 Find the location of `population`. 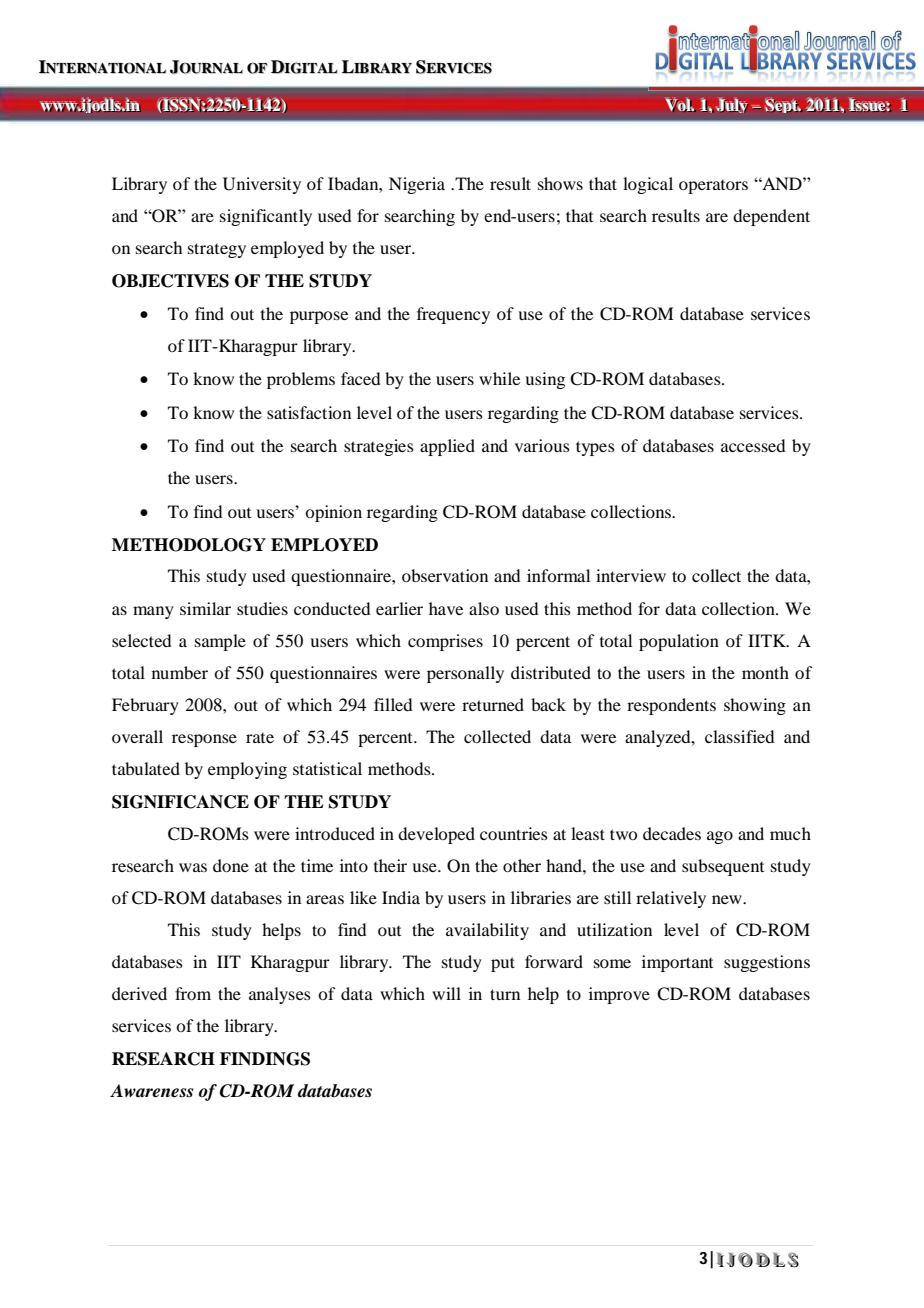

population is located at coordinates (679, 642).
